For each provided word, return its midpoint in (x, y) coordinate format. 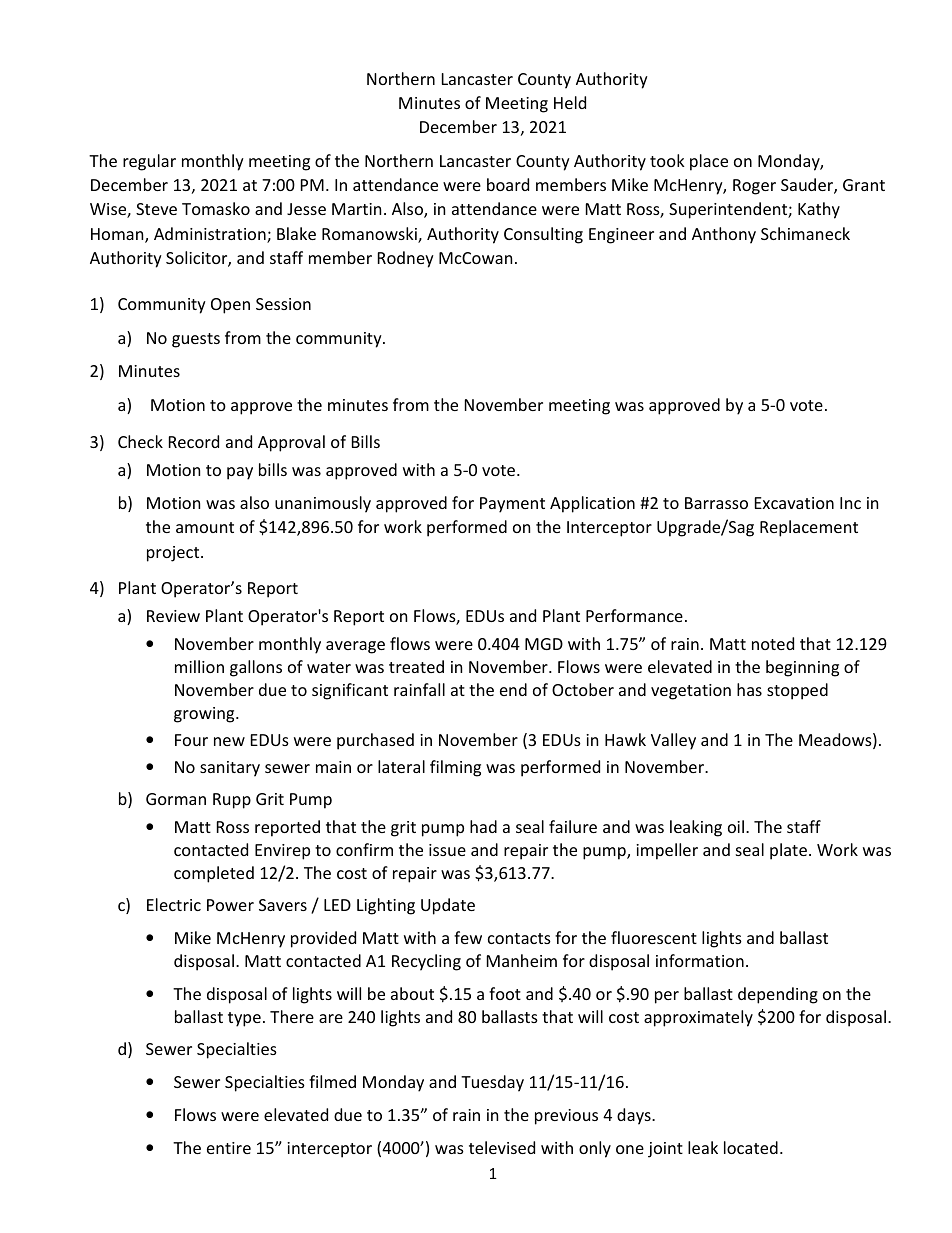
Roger (754, 187)
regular (149, 162)
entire (229, 1148)
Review (173, 616)
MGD (544, 644)
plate (788, 851)
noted (773, 643)
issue (447, 850)
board (508, 184)
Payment (512, 505)
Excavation (794, 503)
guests (196, 340)
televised (502, 1147)
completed (214, 874)
